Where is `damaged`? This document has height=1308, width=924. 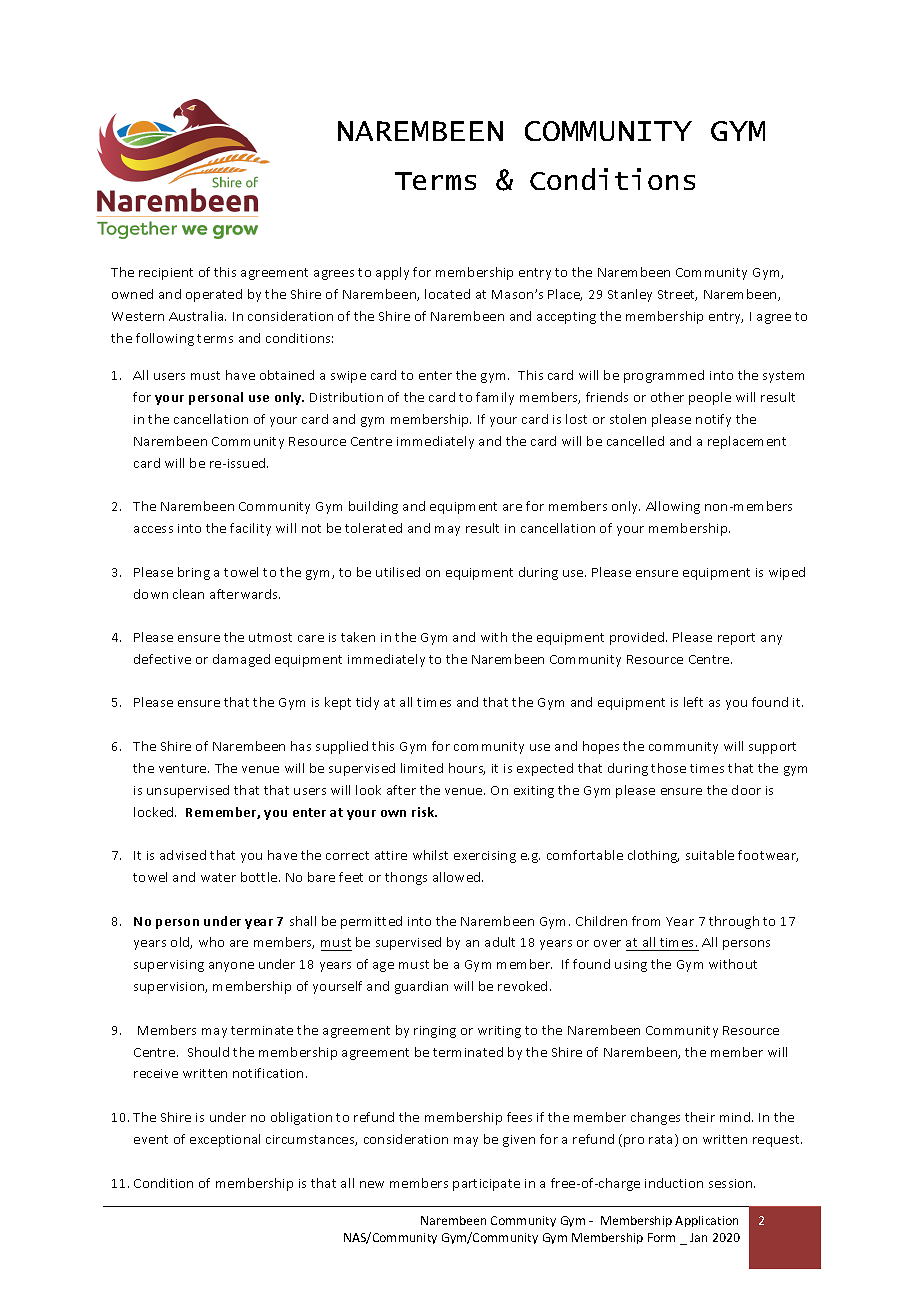
damaged is located at coordinates (241, 660).
